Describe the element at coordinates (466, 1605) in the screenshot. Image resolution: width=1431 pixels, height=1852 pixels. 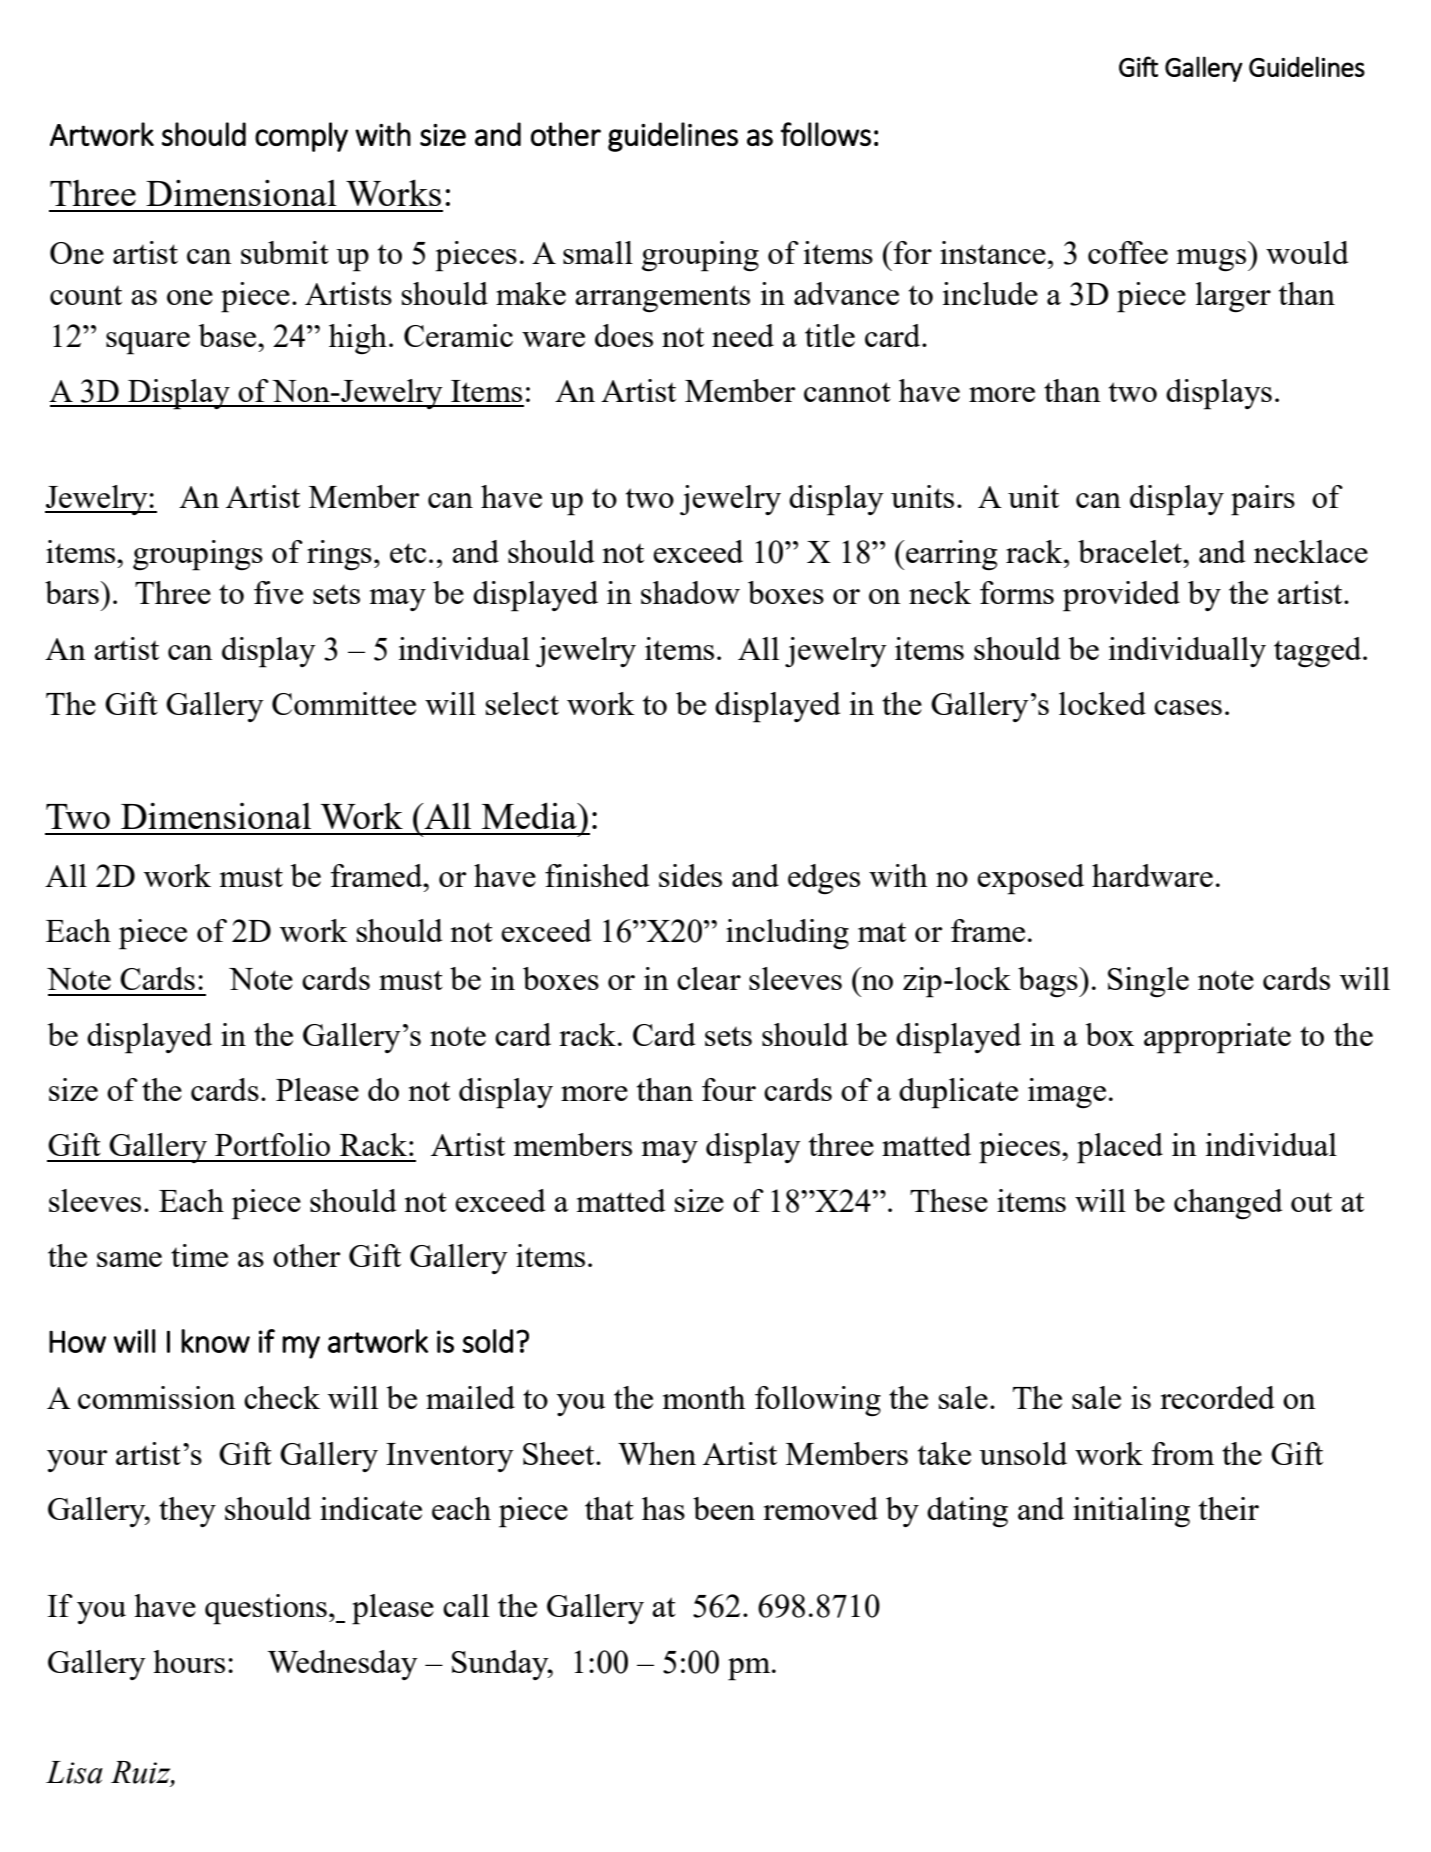
I see `call` at that location.
